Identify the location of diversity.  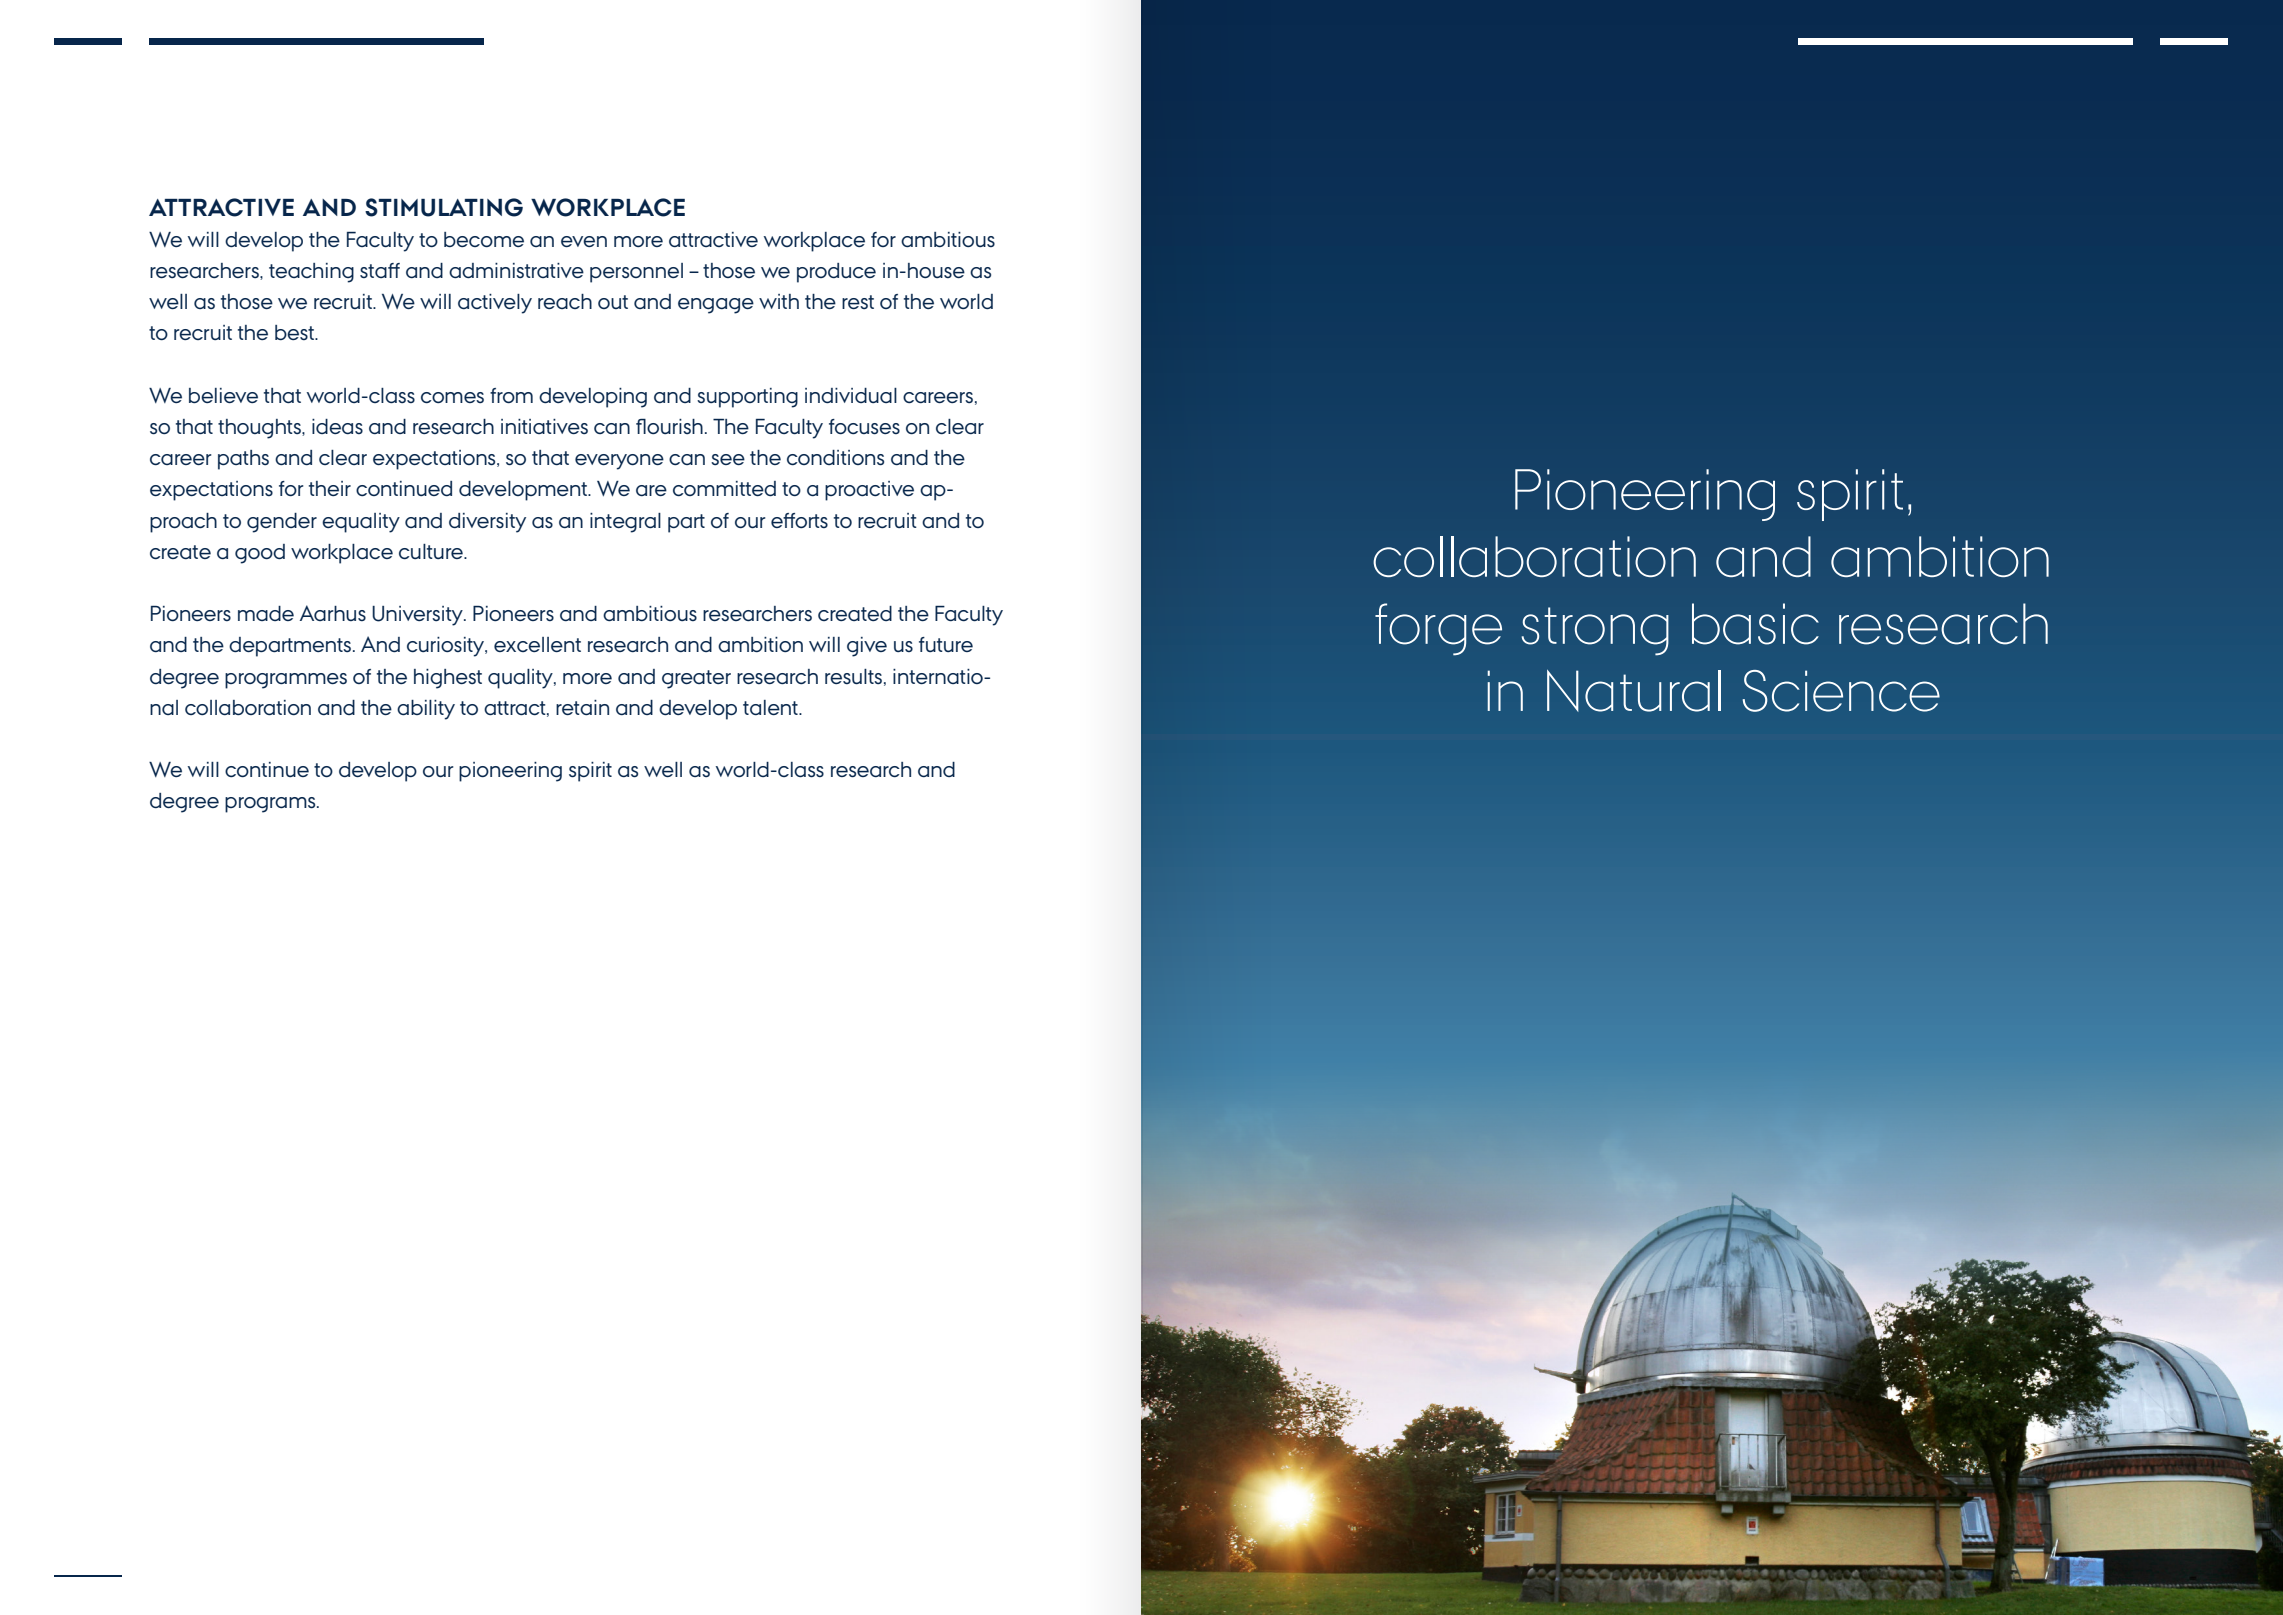
(487, 523).
